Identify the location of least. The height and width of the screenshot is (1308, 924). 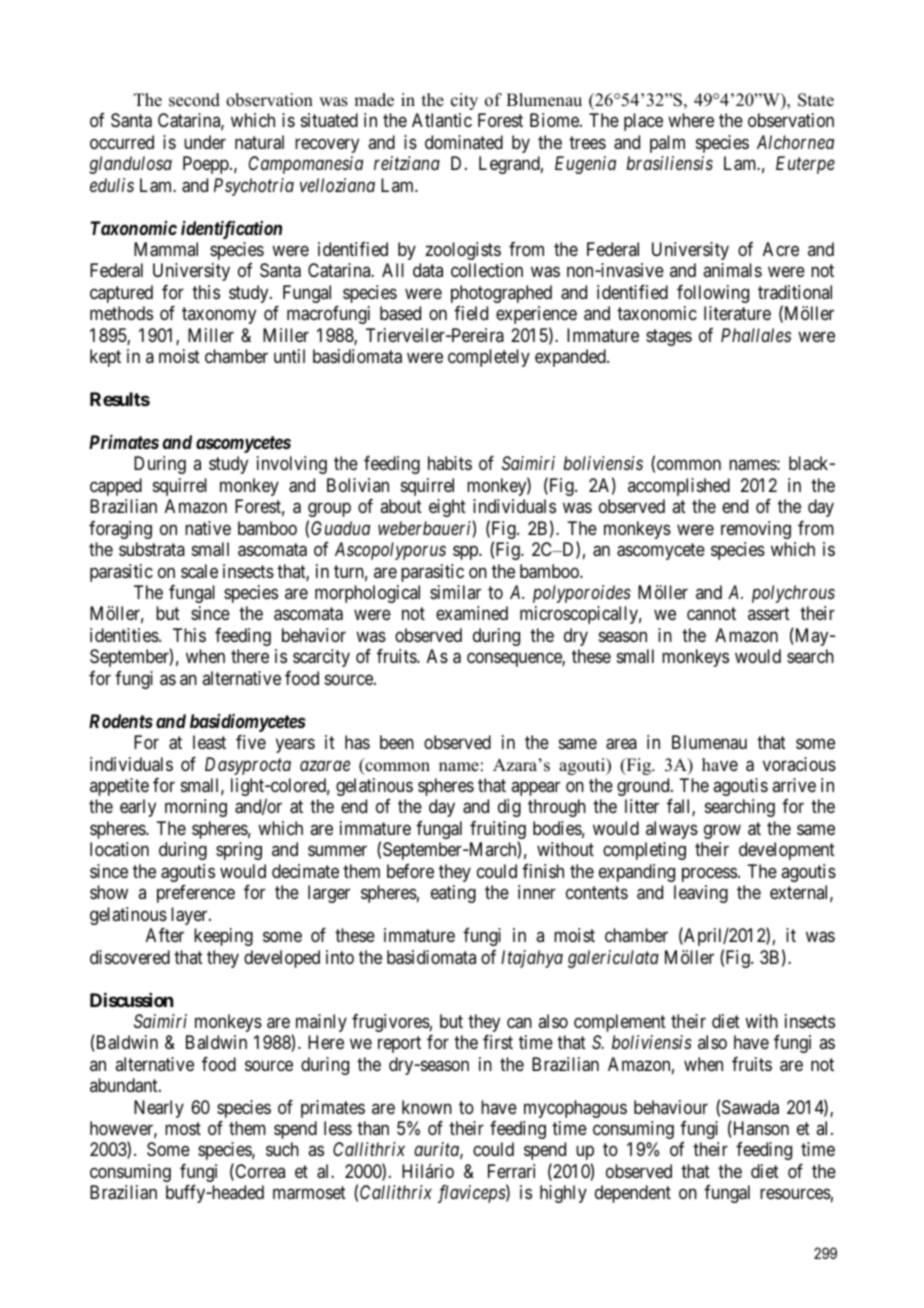
(209, 742).
